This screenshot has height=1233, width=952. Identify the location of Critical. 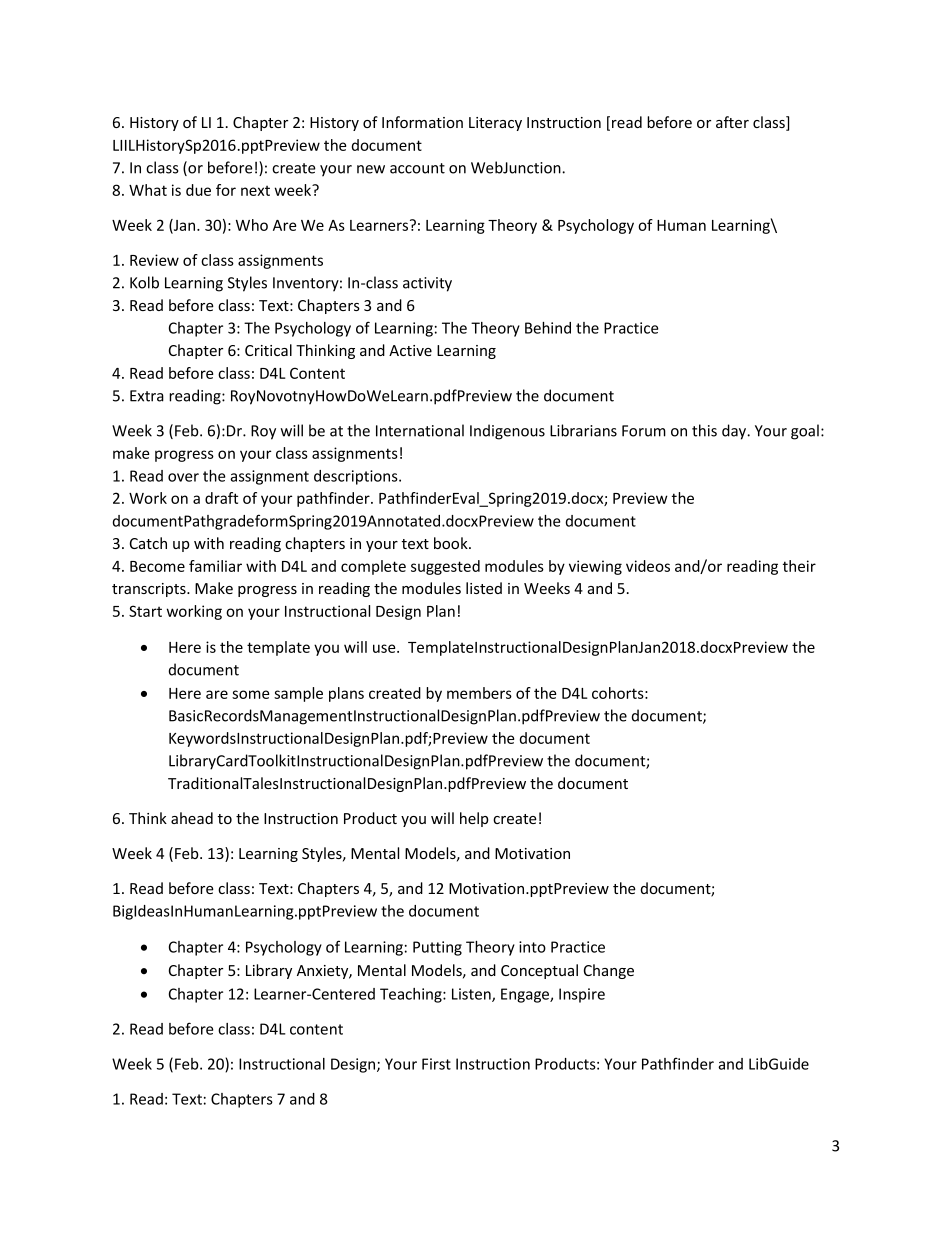
(268, 350).
